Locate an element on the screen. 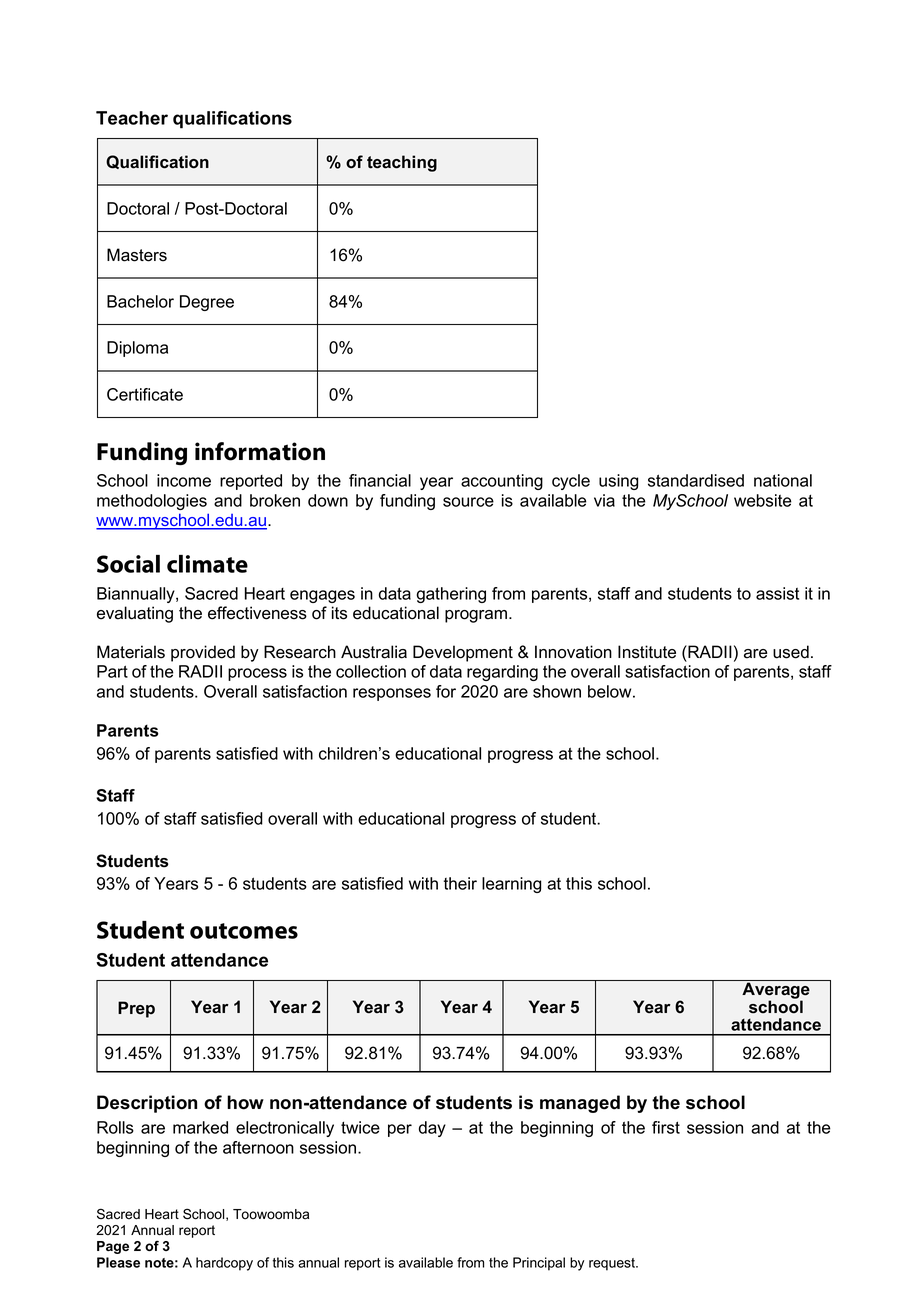 The image size is (924, 1308). provided is located at coordinates (203, 653).
